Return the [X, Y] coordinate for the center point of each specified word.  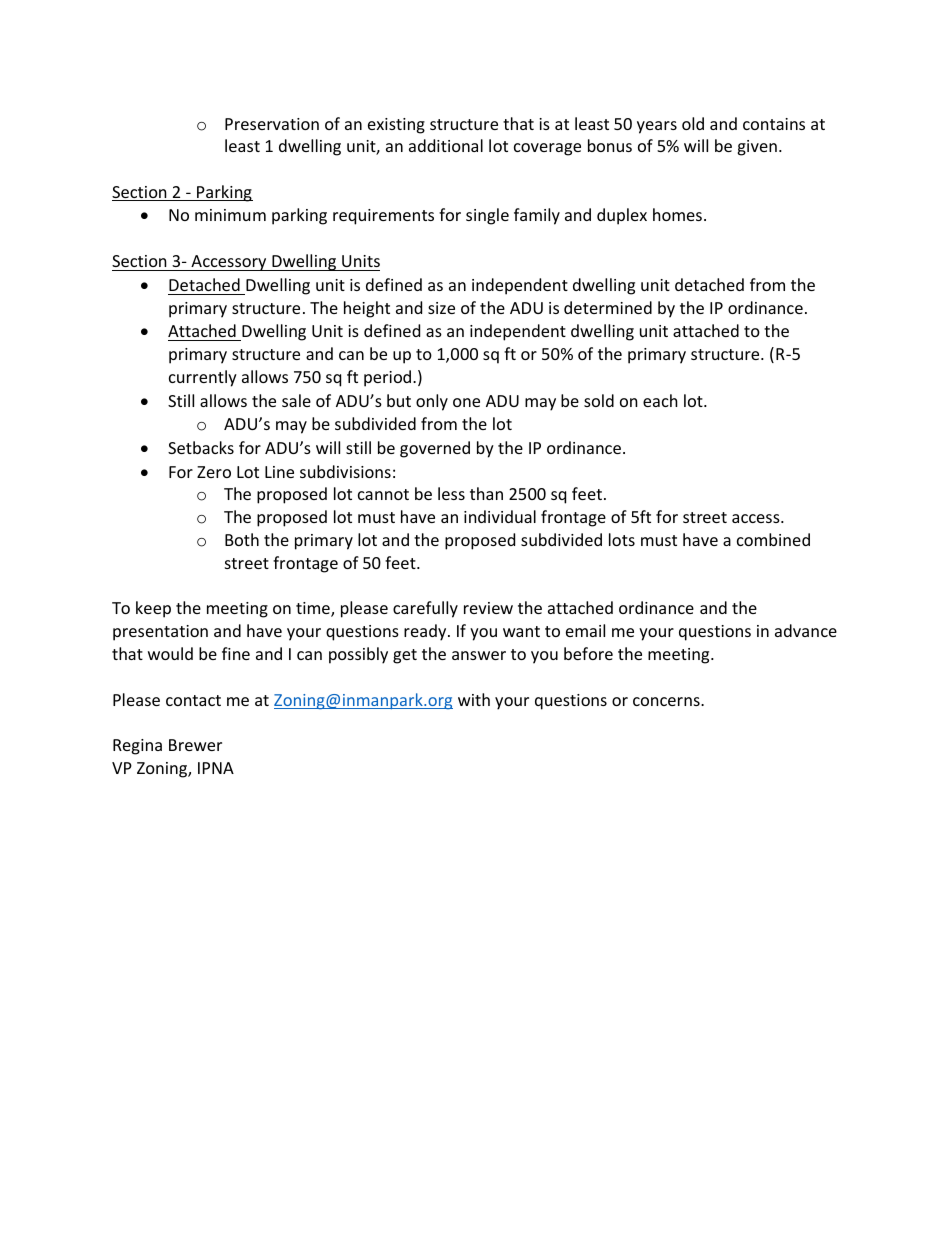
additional [446, 145]
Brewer [195, 745]
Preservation [272, 124]
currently [203, 378]
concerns [667, 701]
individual [500, 516]
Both [242, 539]
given [757, 148]
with [474, 699]
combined [773, 539]
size [441, 308]
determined [608, 307]
